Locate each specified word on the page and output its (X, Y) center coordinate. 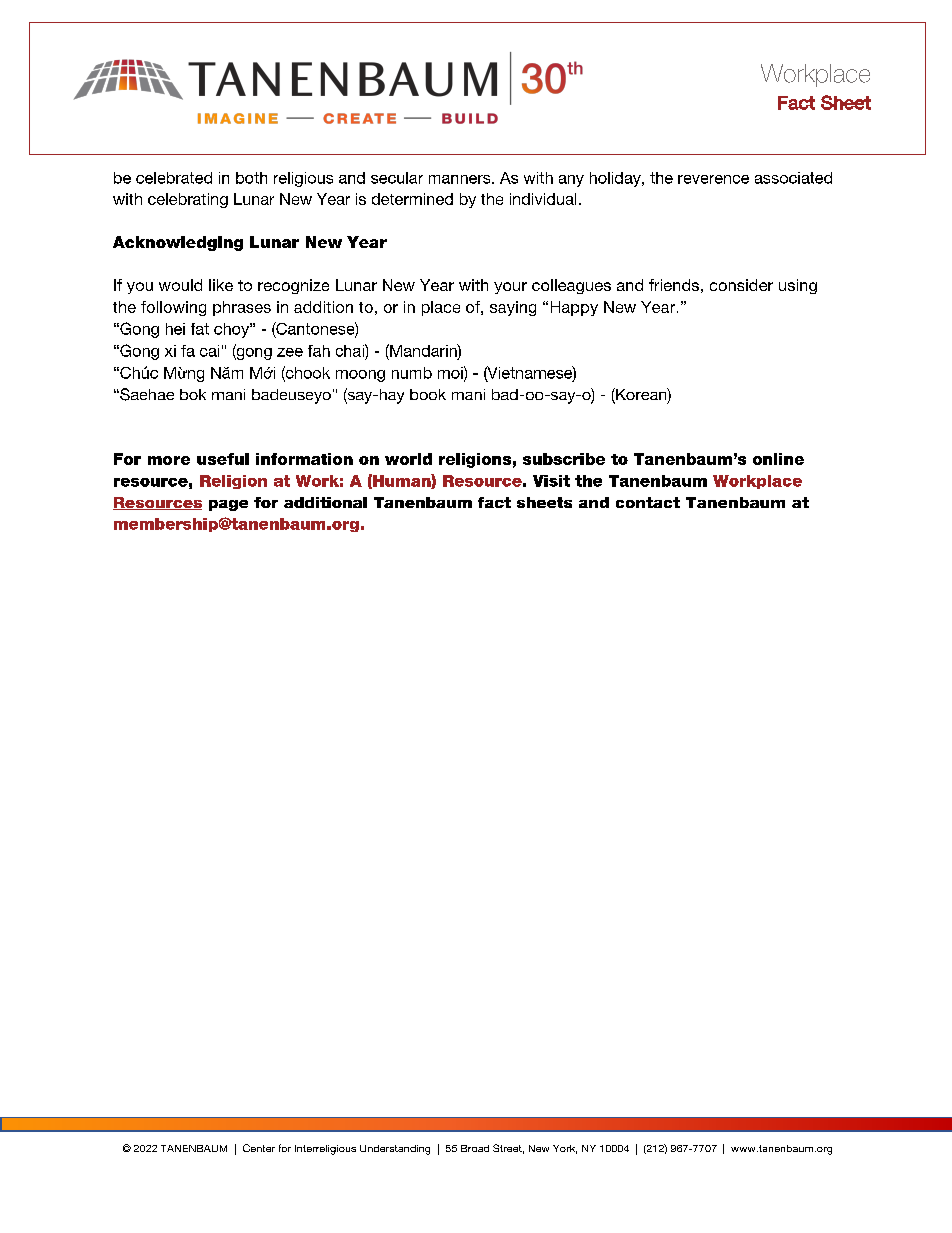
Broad (475, 1148)
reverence (713, 179)
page (228, 505)
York (565, 1149)
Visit (551, 481)
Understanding (395, 1150)
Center (259, 1148)
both (251, 178)
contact (648, 502)
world (408, 459)
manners (461, 179)
